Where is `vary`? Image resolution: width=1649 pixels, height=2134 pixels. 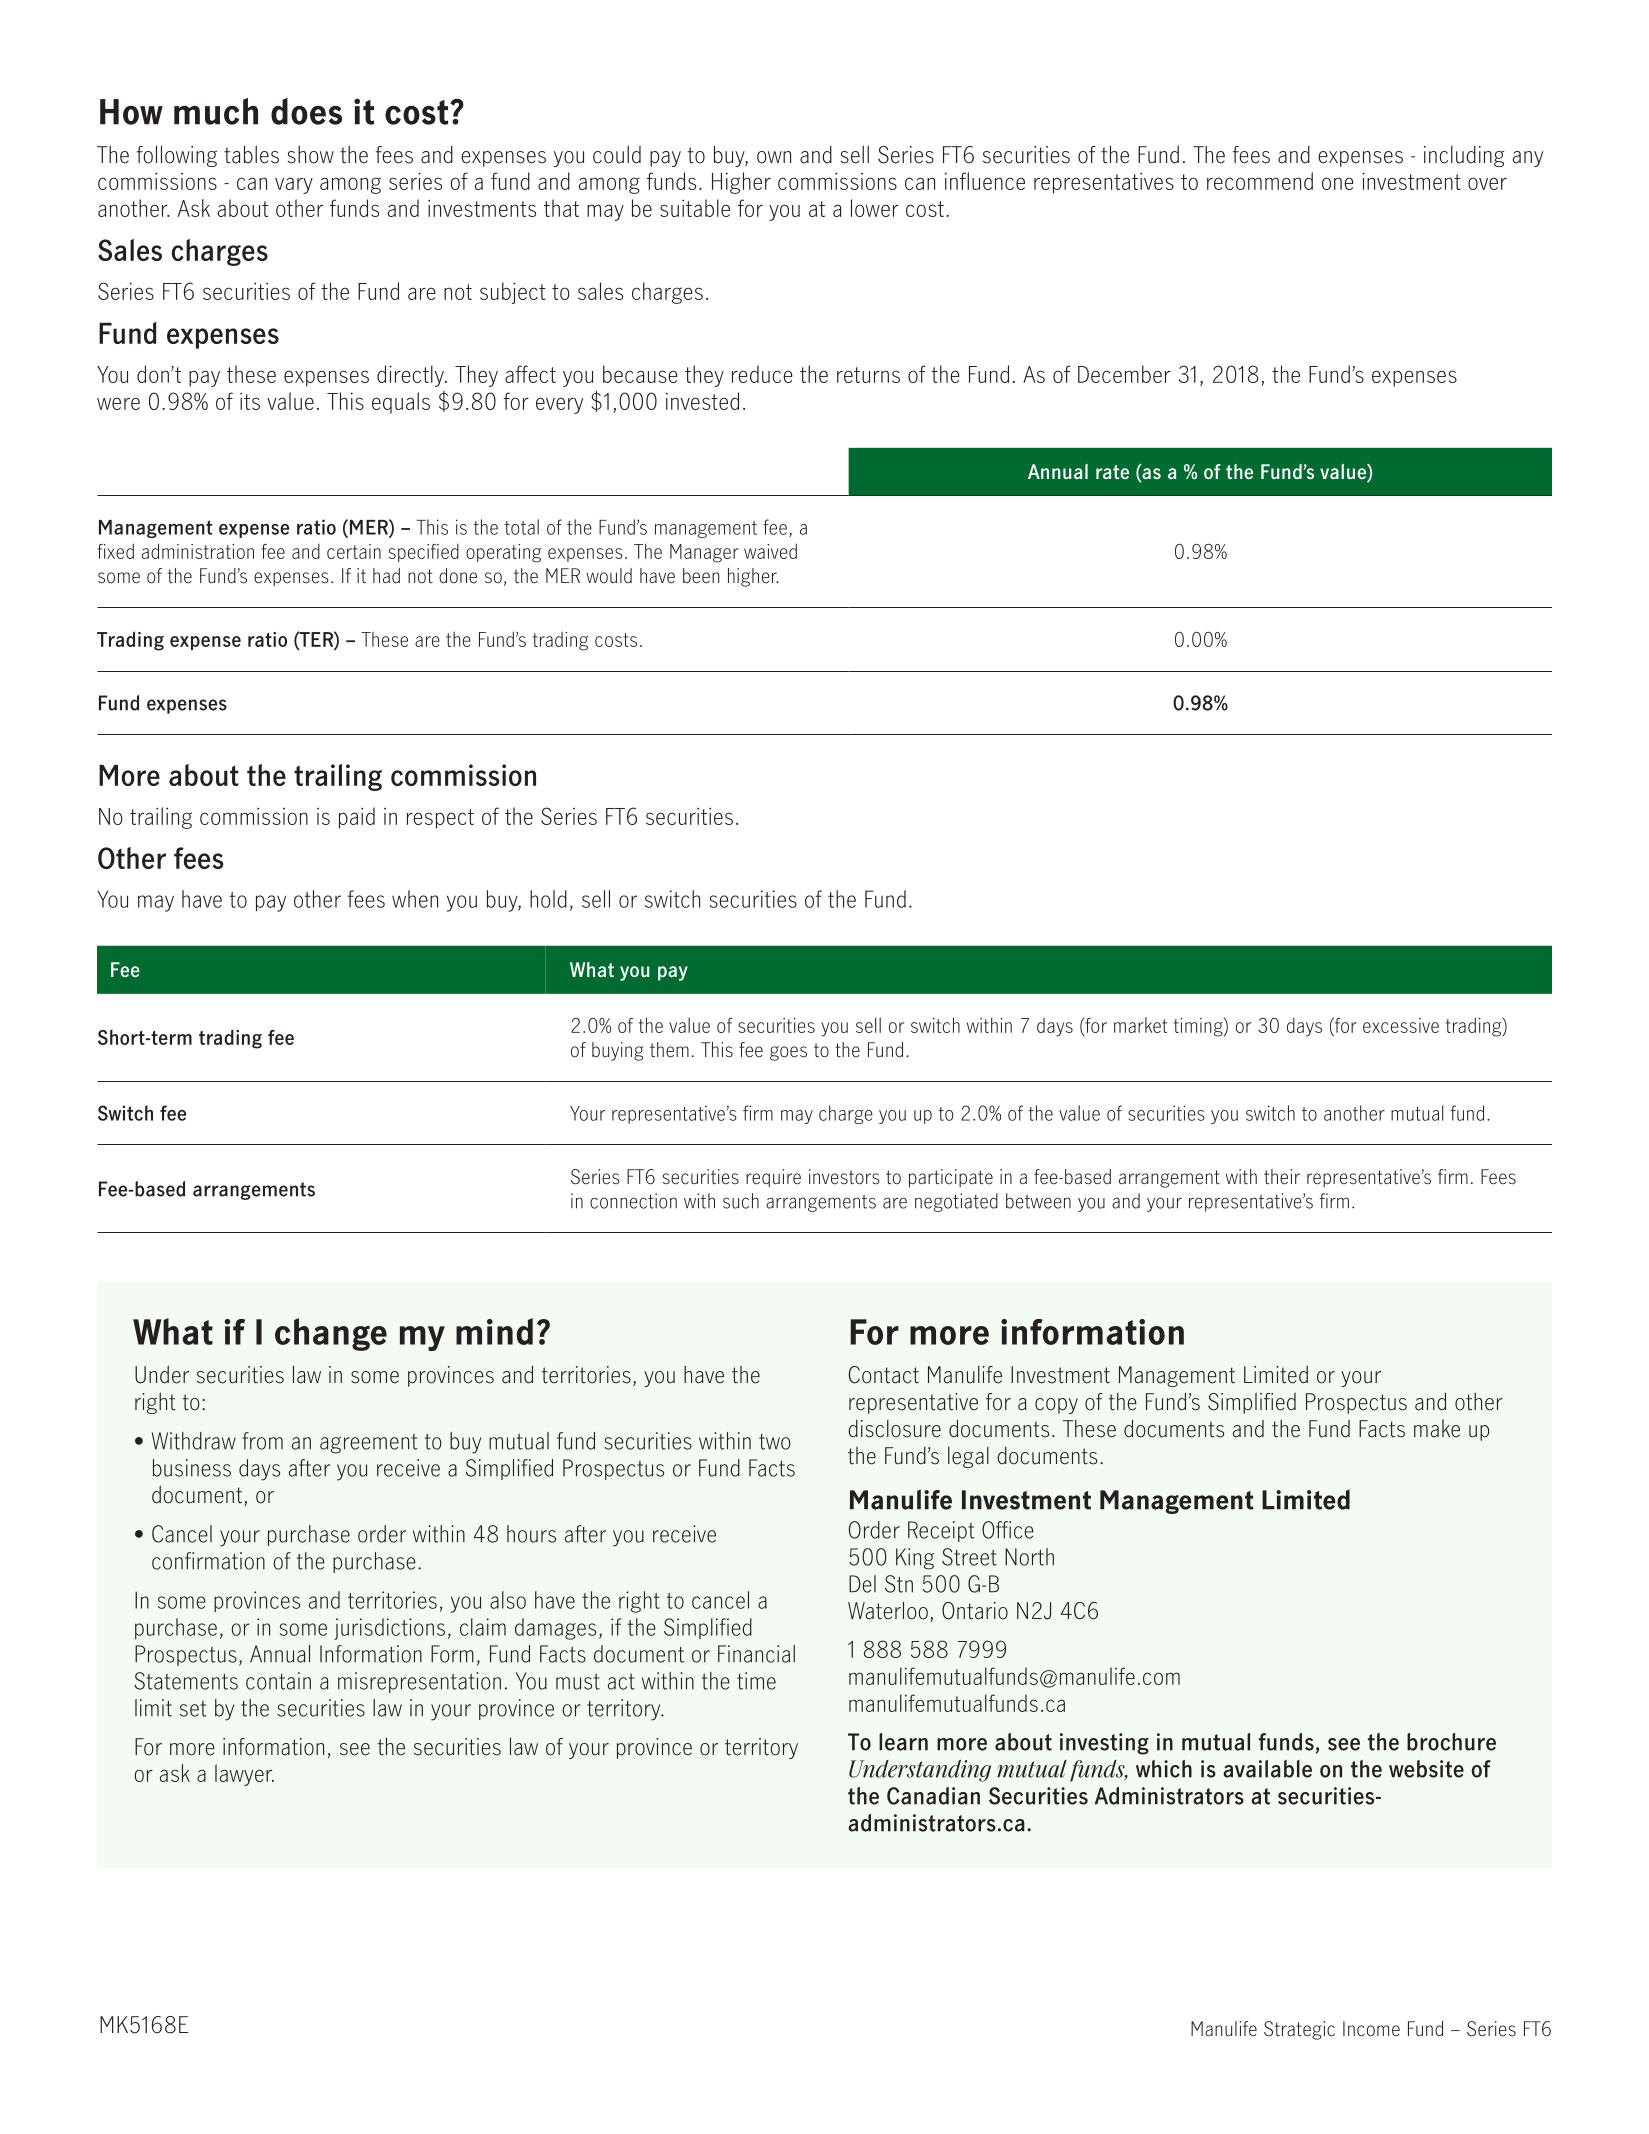
vary is located at coordinates (294, 185).
